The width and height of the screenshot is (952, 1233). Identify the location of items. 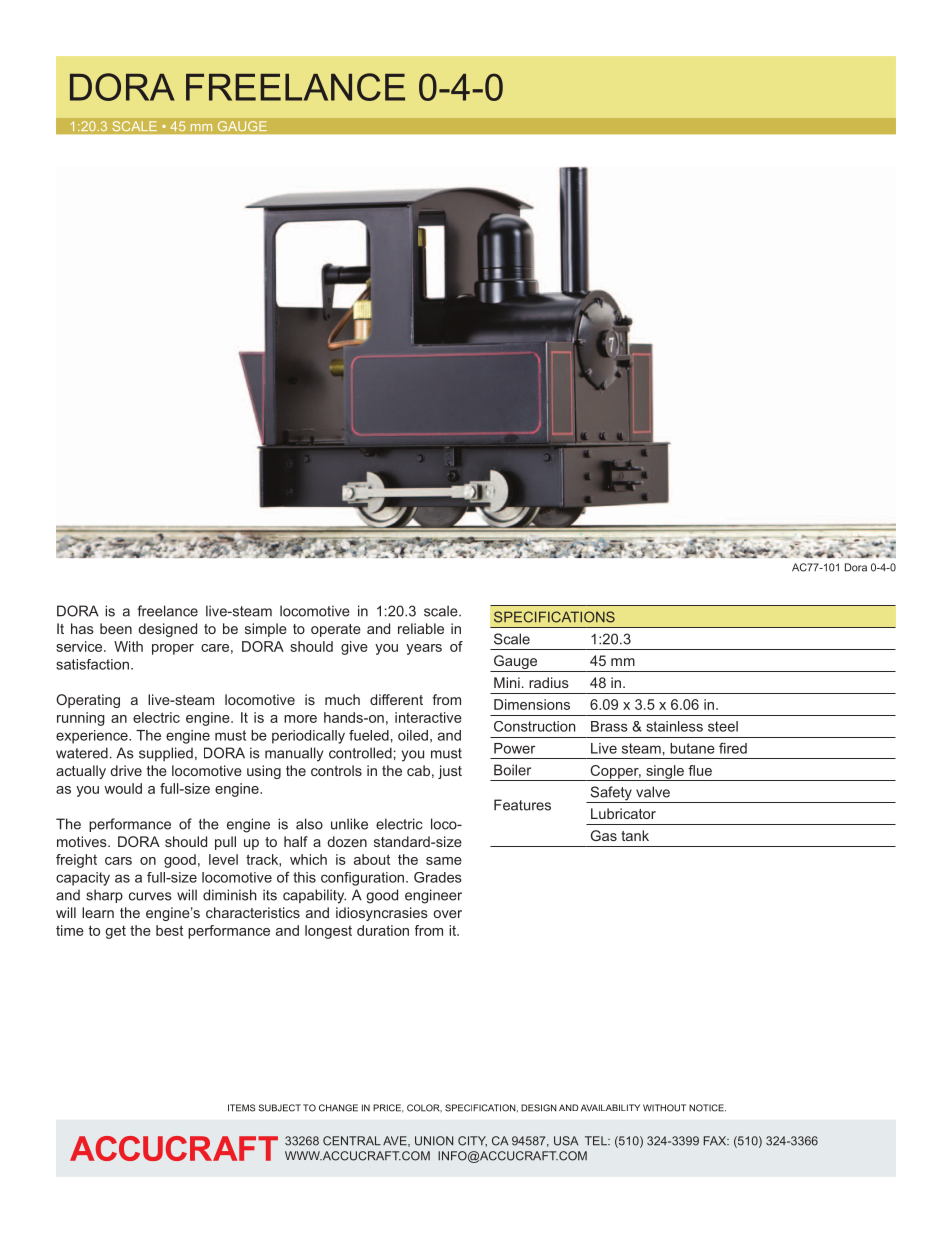
(241, 1108).
